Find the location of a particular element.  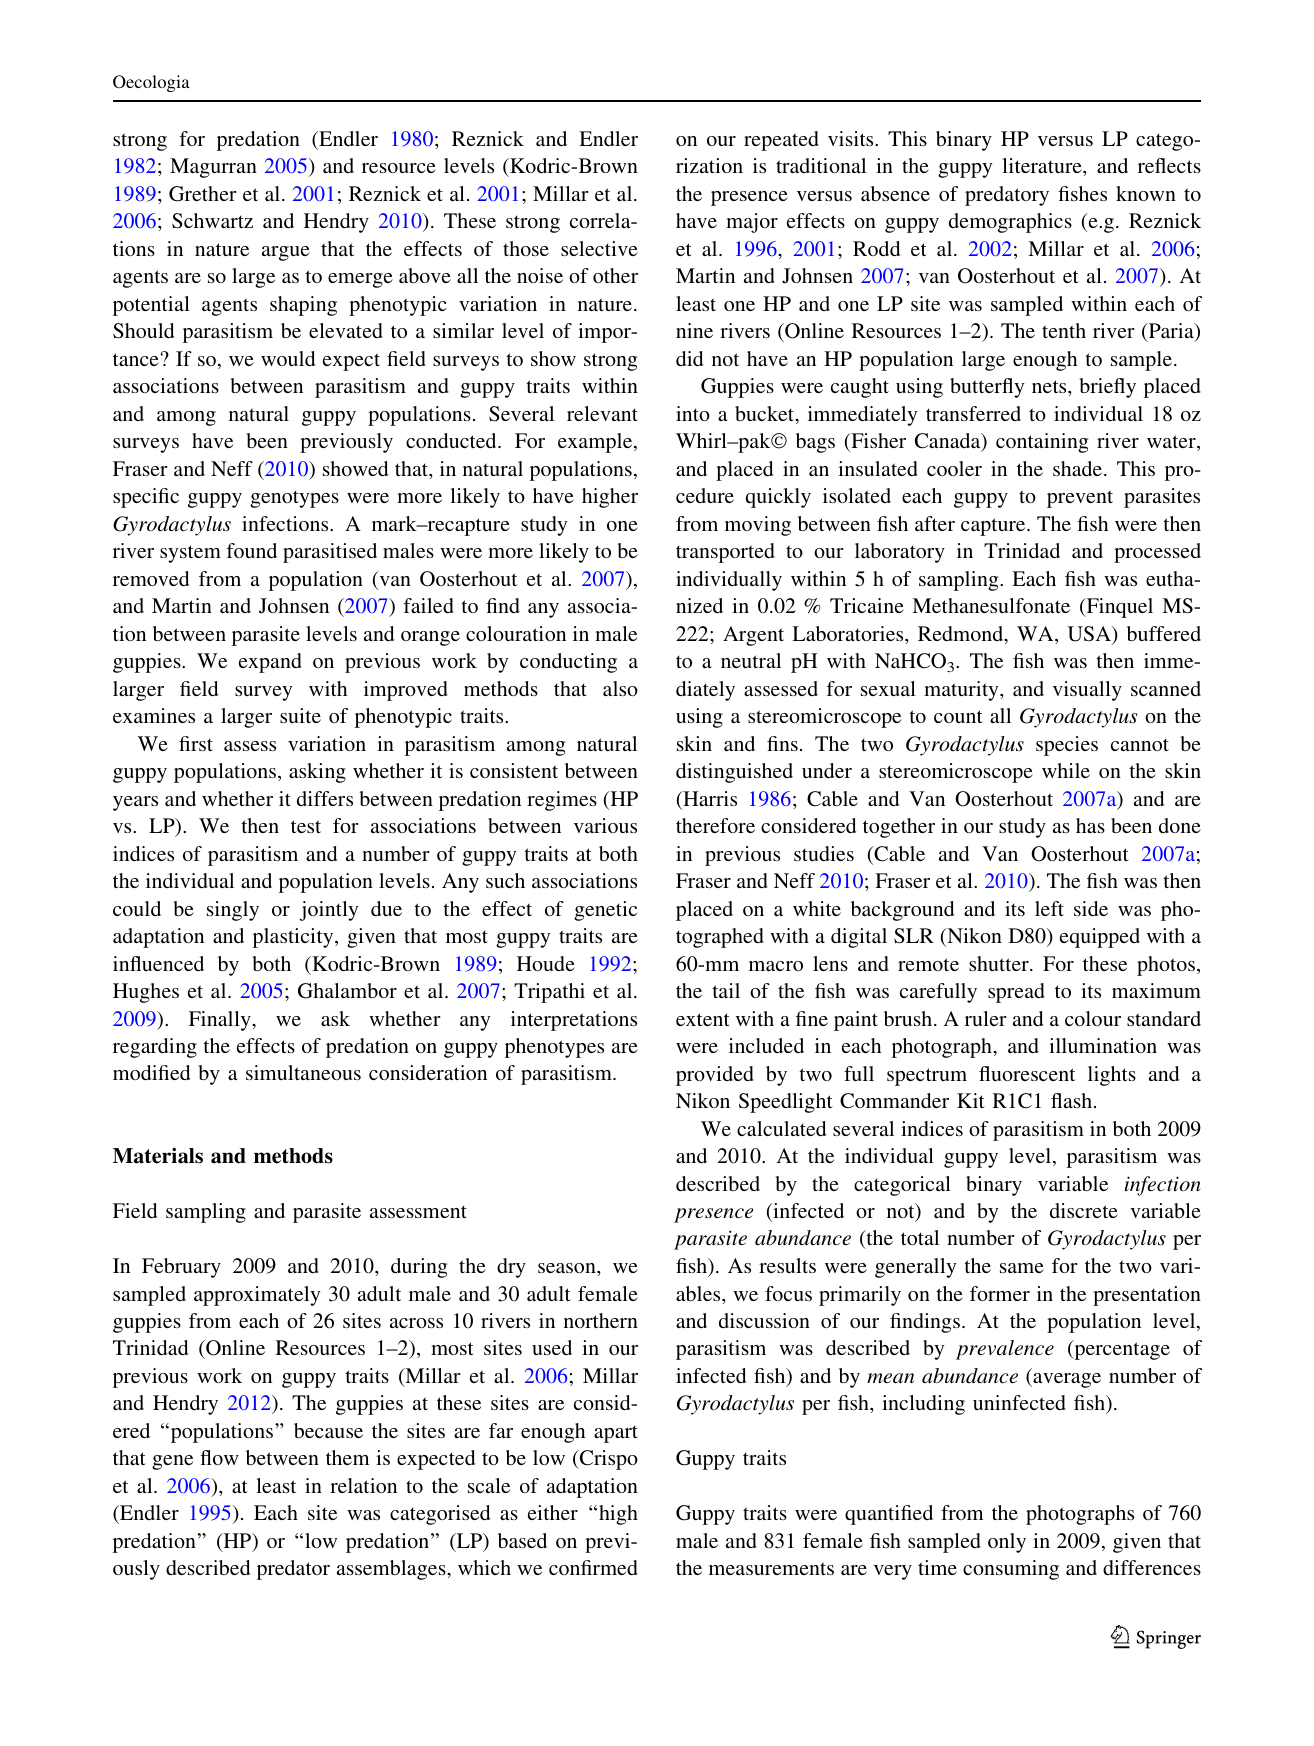

test is located at coordinates (306, 826).
